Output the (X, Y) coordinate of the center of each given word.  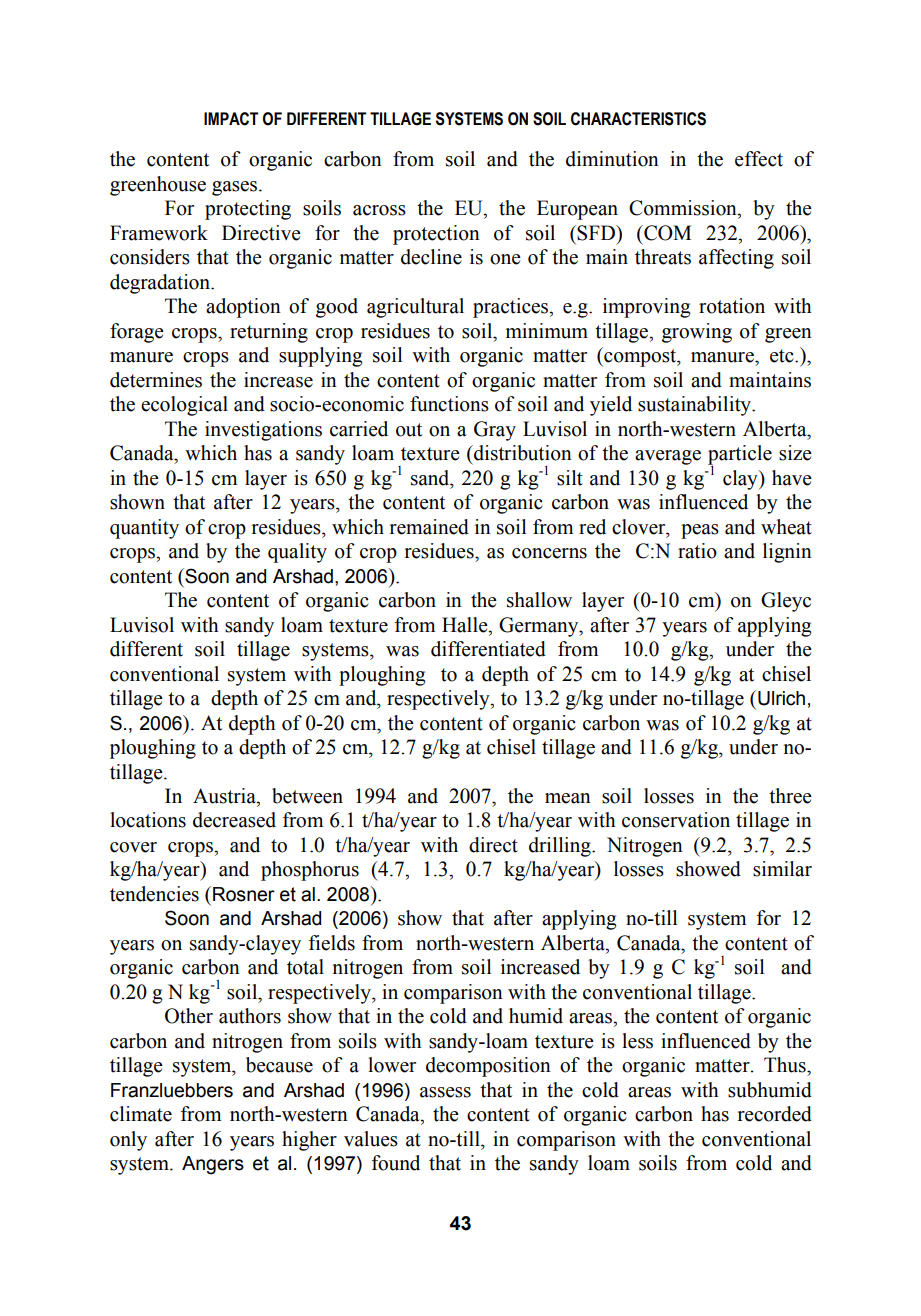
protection (436, 235)
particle (740, 456)
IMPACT (231, 119)
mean (568, 798)
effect (759, 159)
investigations (263, 431)
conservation (676, 820)
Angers (213, 1165)
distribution (522, 453)
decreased (234, 820)
